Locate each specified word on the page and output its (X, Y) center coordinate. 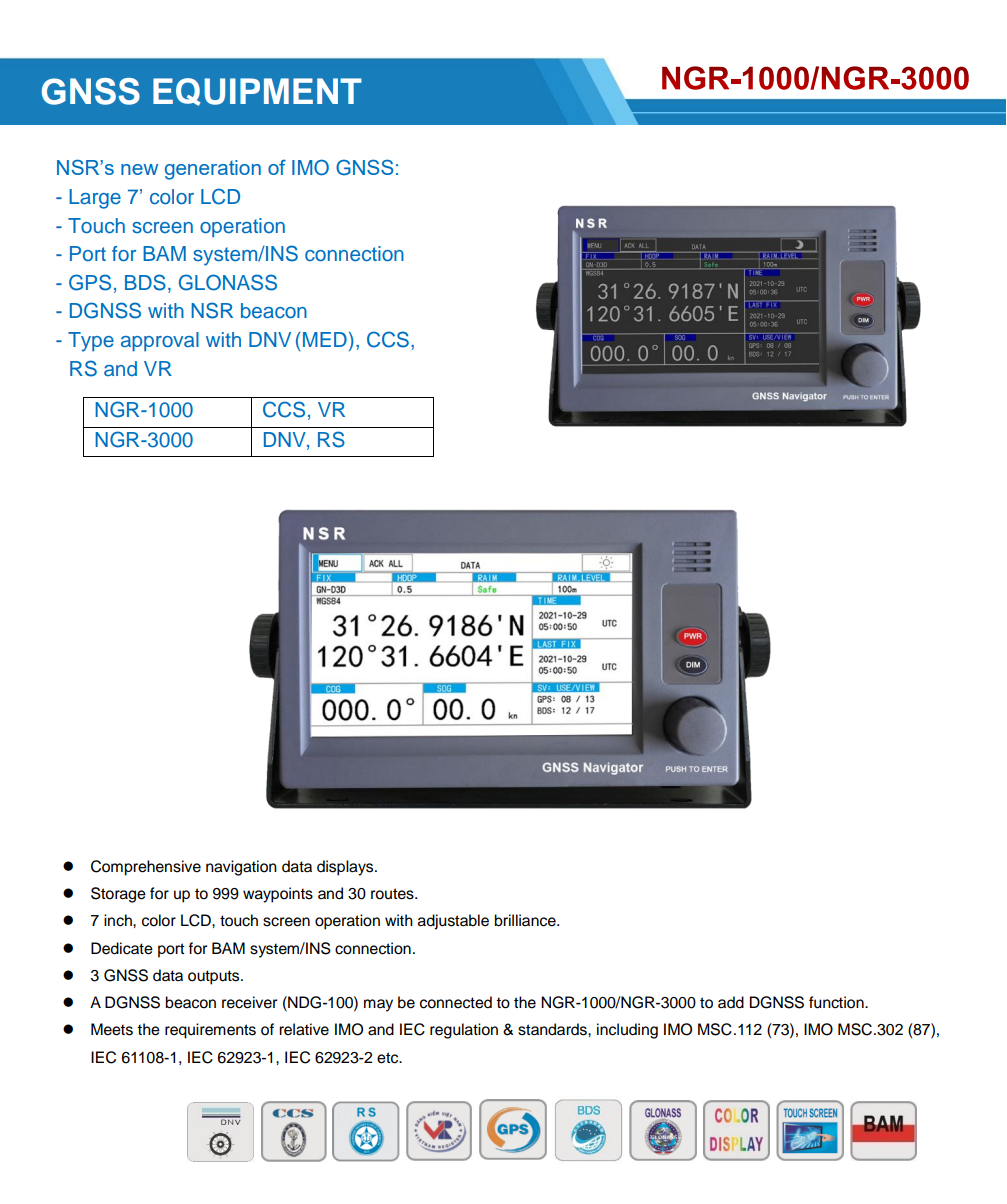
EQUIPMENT (257, 92)
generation (213, 170)
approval (160, 342)
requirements (210, 1031)
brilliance (526, 920)
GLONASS (228, 282)
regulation (464, 1031)
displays (346, 868)
